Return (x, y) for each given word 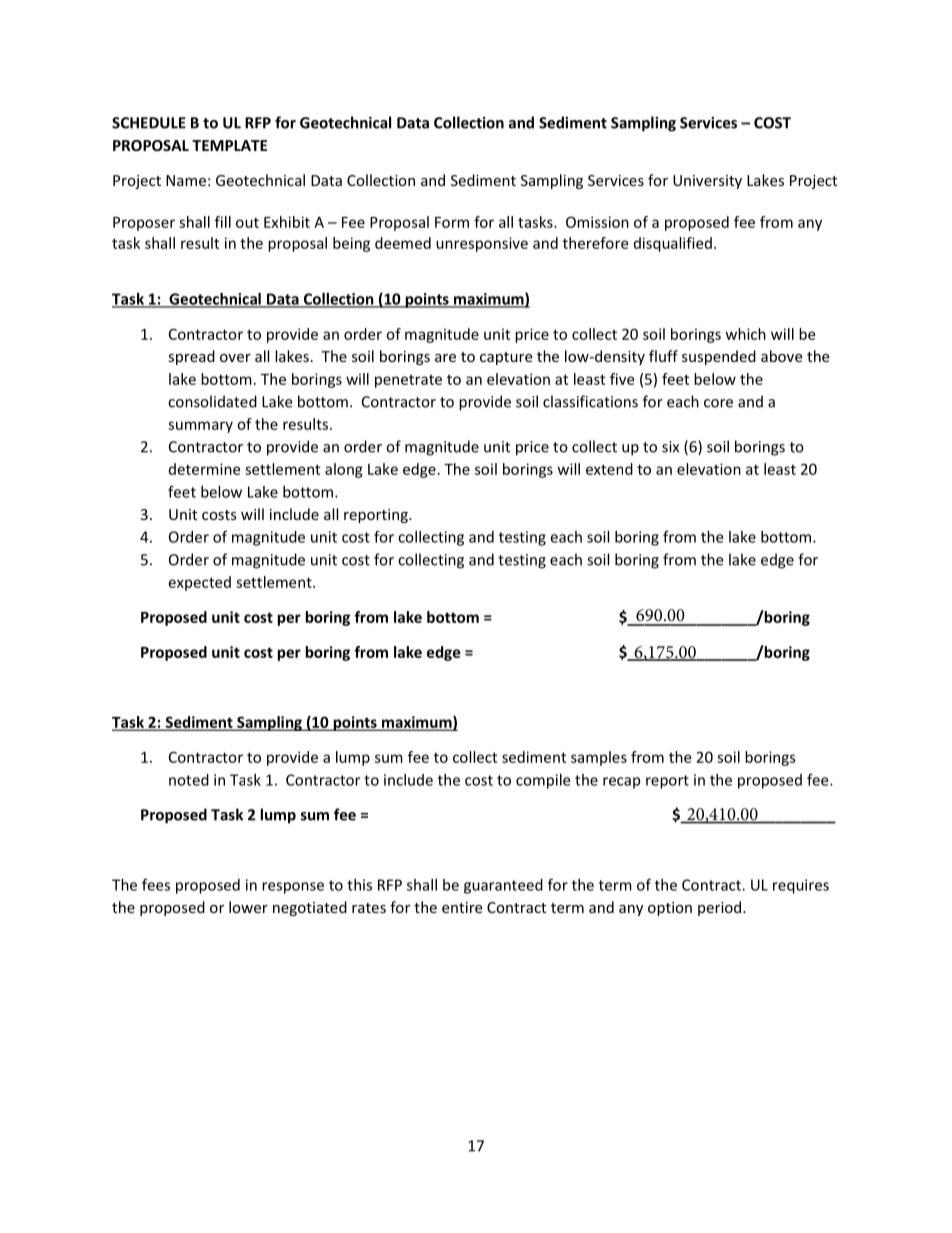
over (235, 358)
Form (452, 222)
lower (248, 907)
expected (200, 583)
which (746, 334)
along (344, 470)
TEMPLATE (229, 145)
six (670, 447)
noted (189, 780)
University (707, 182)
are (445, 358)
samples (599, 758)
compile (543, 781)
